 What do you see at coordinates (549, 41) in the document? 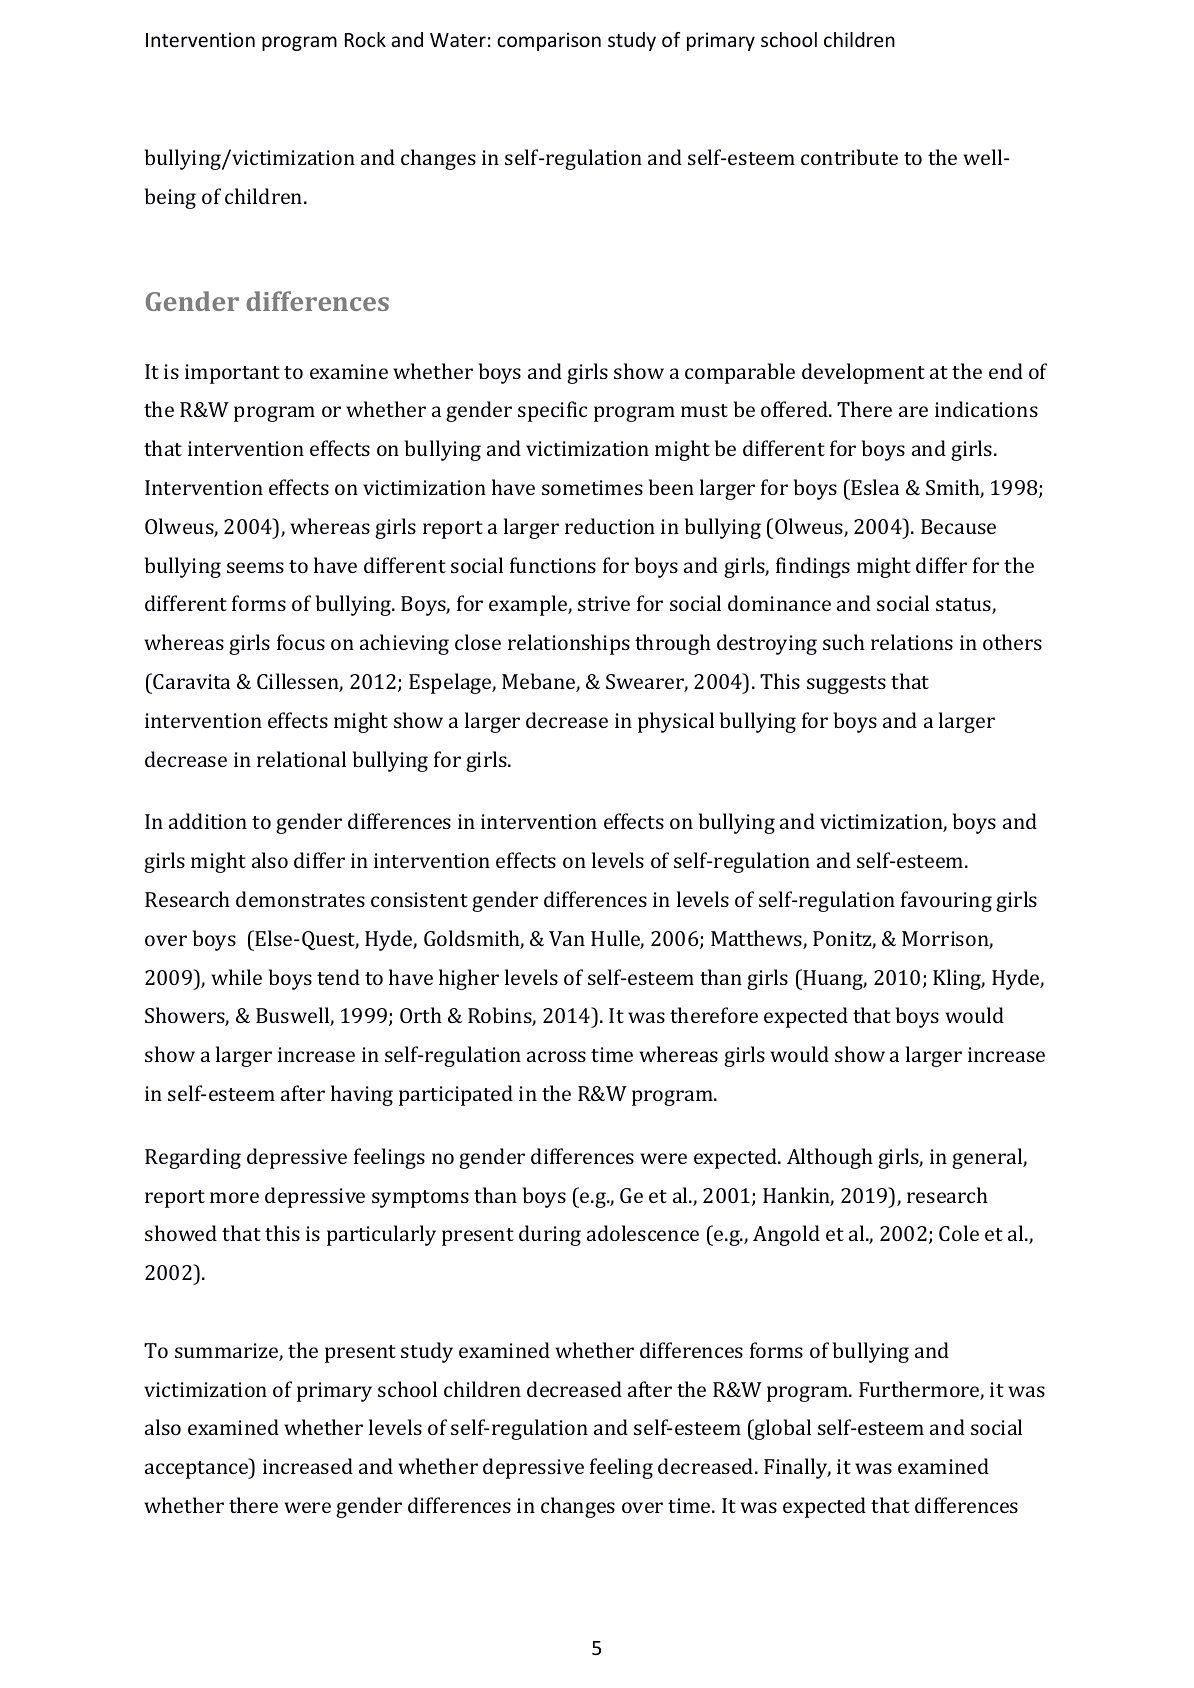
I see `comparison` at bounding box center [549, 41].
